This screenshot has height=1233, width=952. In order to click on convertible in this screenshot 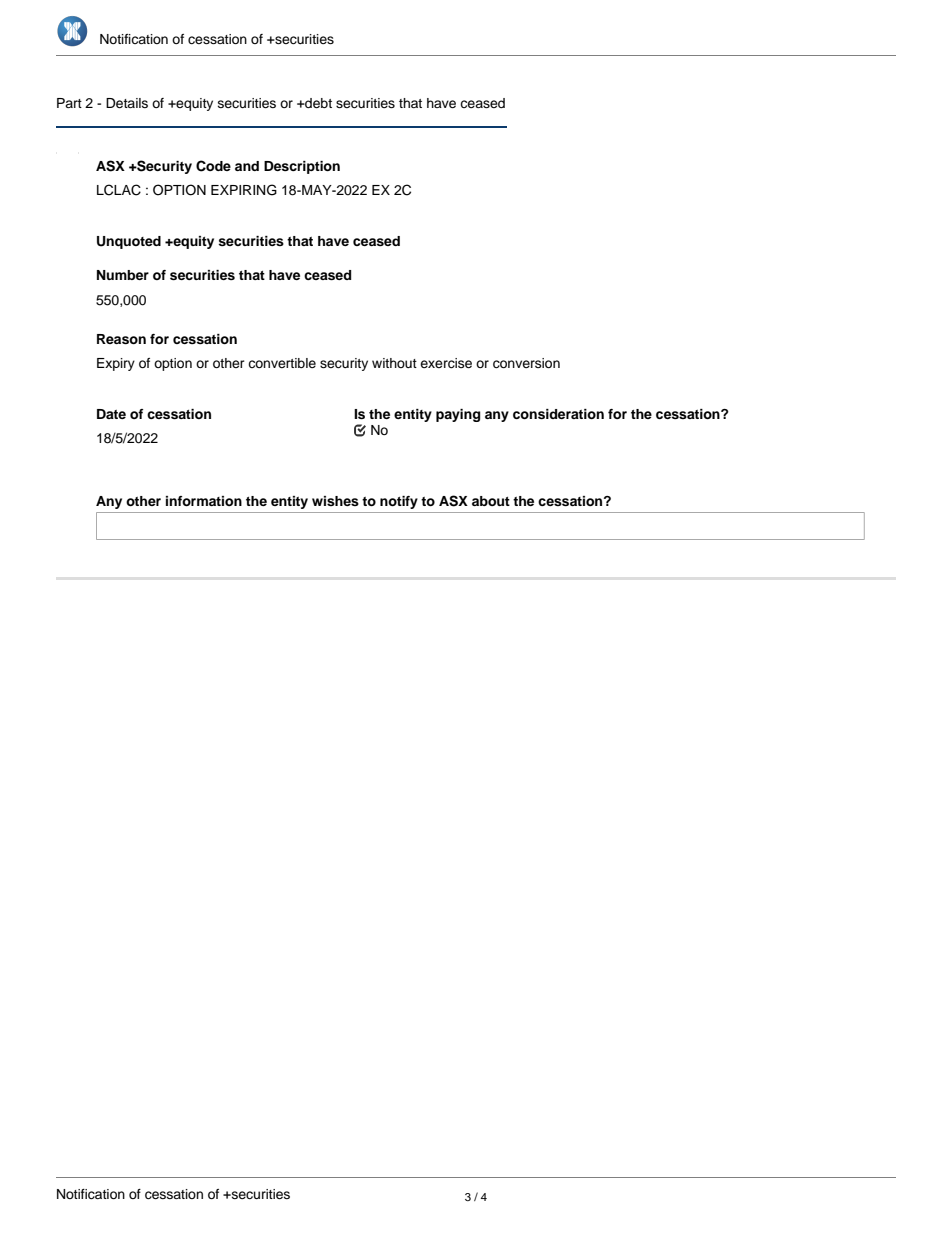, I will do `click(282, 363)`.
